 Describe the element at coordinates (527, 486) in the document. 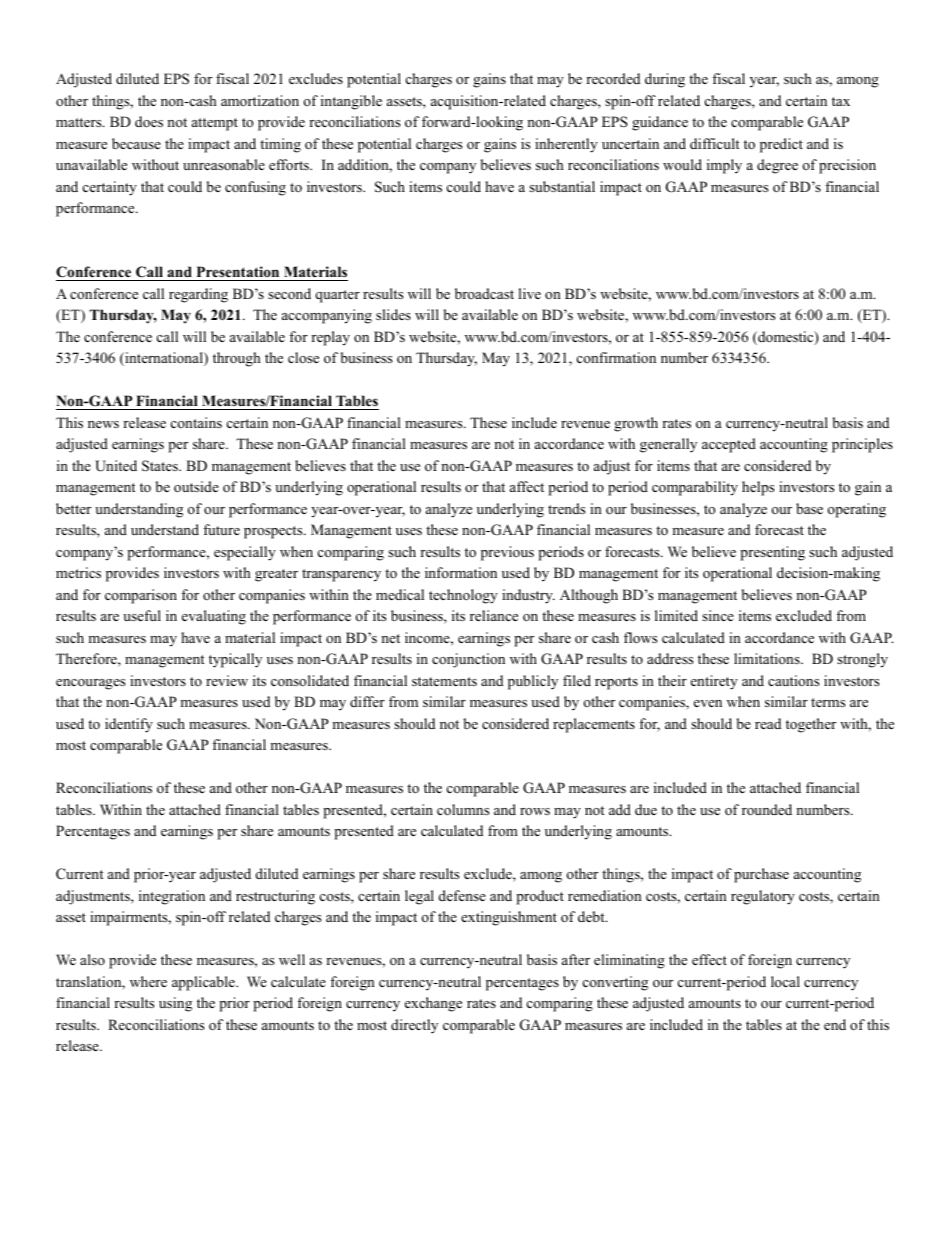

I see `affect` at that location.
